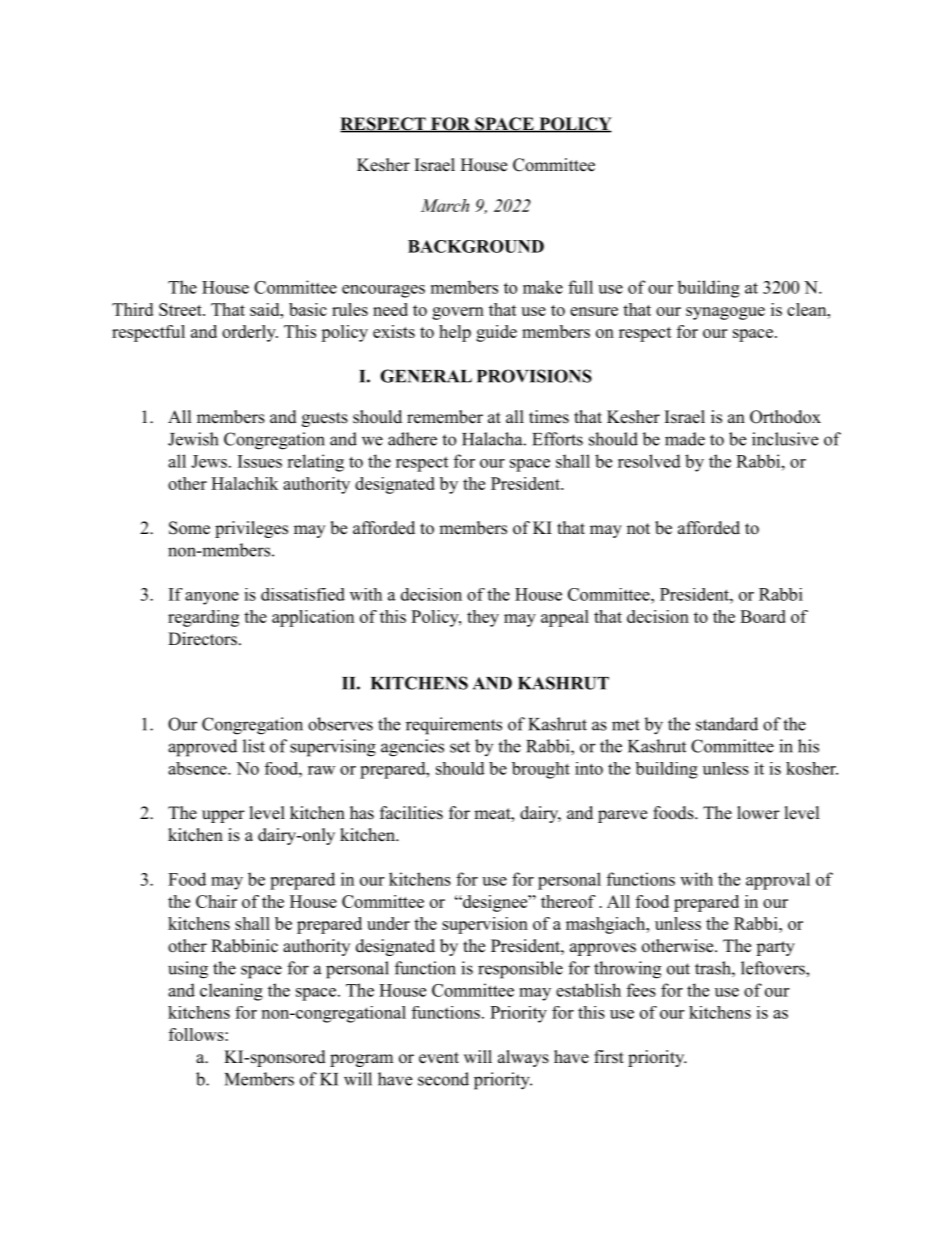  Describe the element at coordinates (193, 439) in the image. I see `Jewish` at that location.
